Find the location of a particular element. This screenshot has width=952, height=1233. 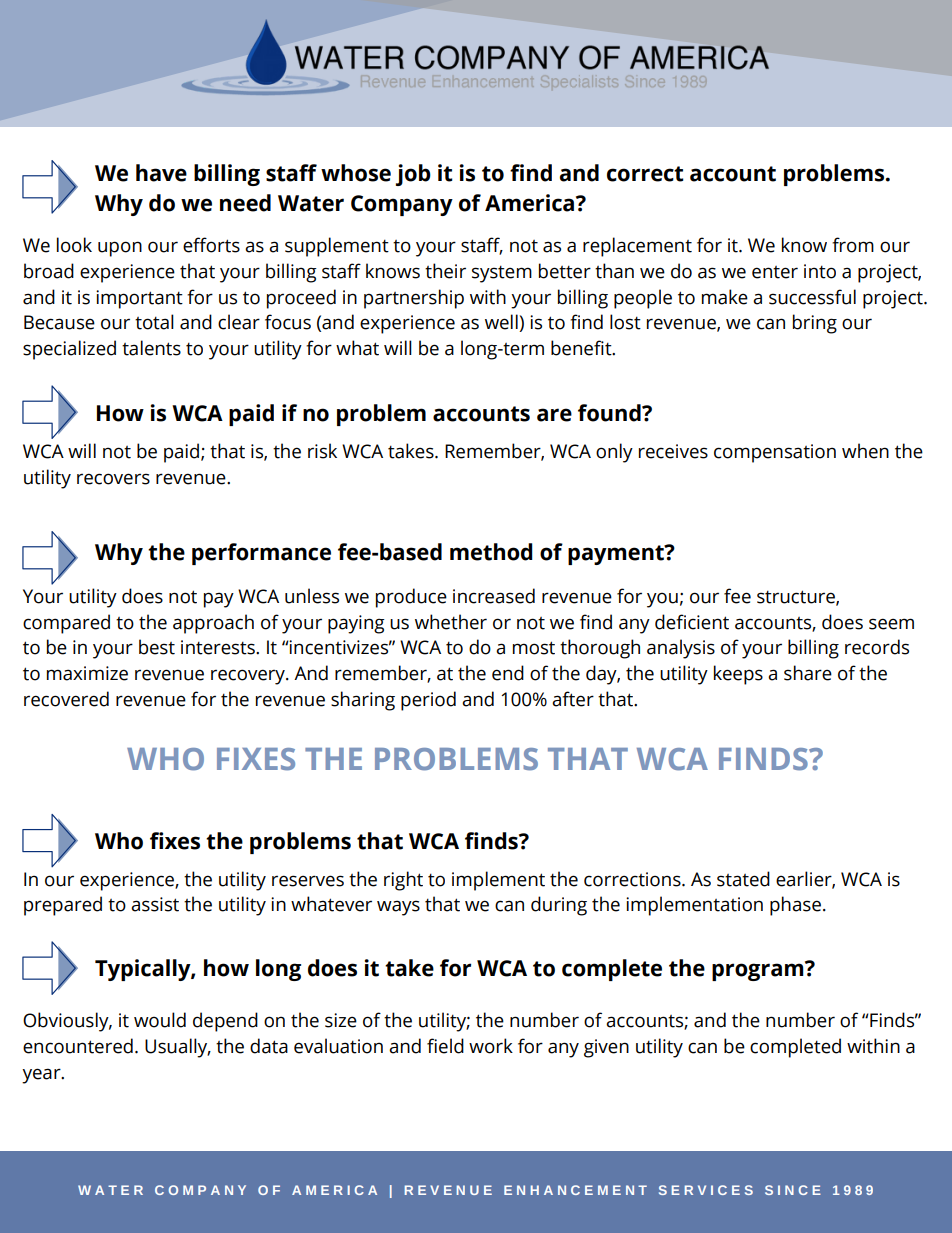

would is located at coordinates (160, 1020).
